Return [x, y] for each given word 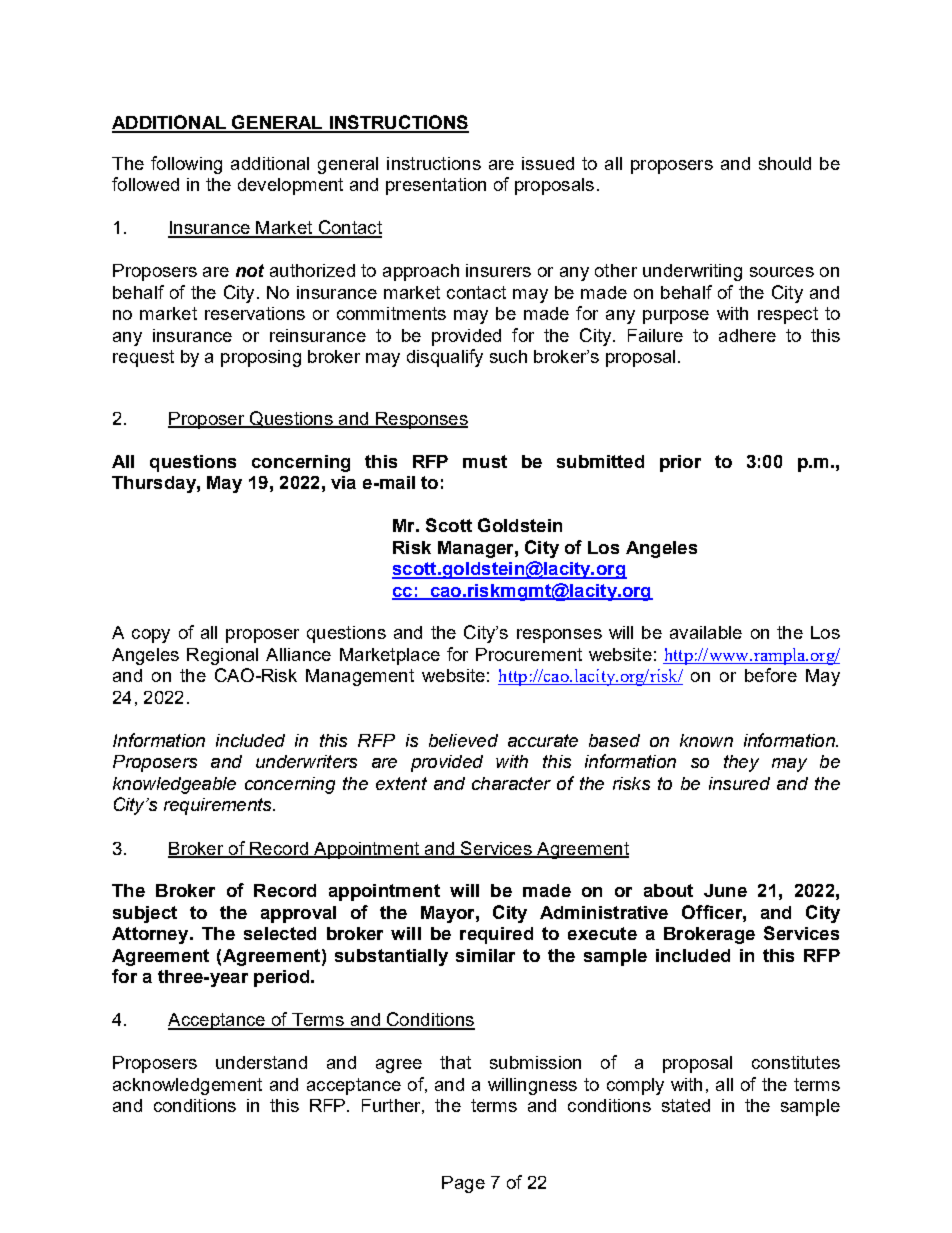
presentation [436, 186]
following [186, 165]
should [785, 163]
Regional [222, 656]
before [771, 675]
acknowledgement [187, 1086]
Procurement [529, 654]
